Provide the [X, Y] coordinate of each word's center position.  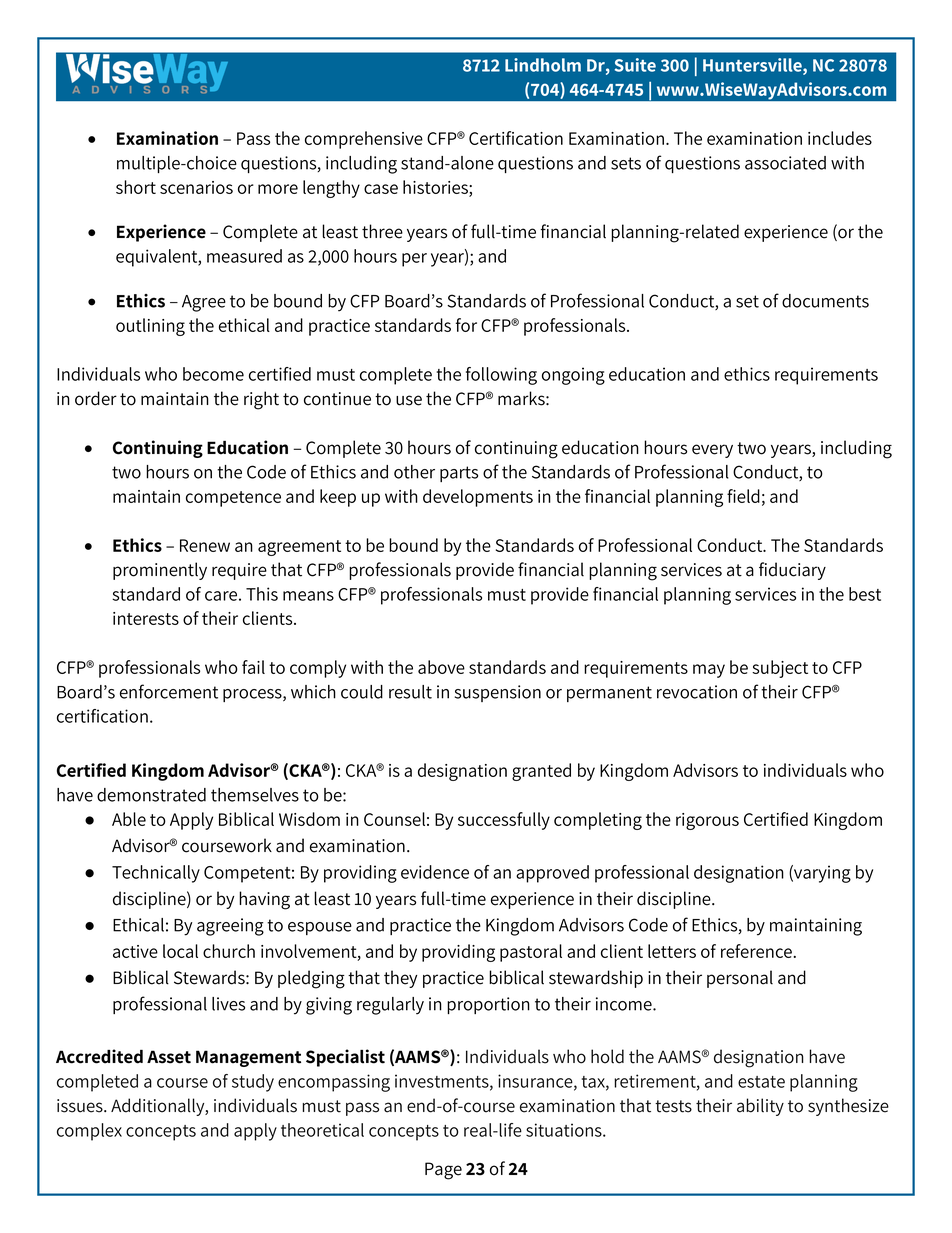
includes [840, 138]
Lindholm [543, 65]
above [441, 667]
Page [443, 1171]
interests [146, 618]
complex [89, 1132]
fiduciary [792, 571]
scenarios [196, 187]
